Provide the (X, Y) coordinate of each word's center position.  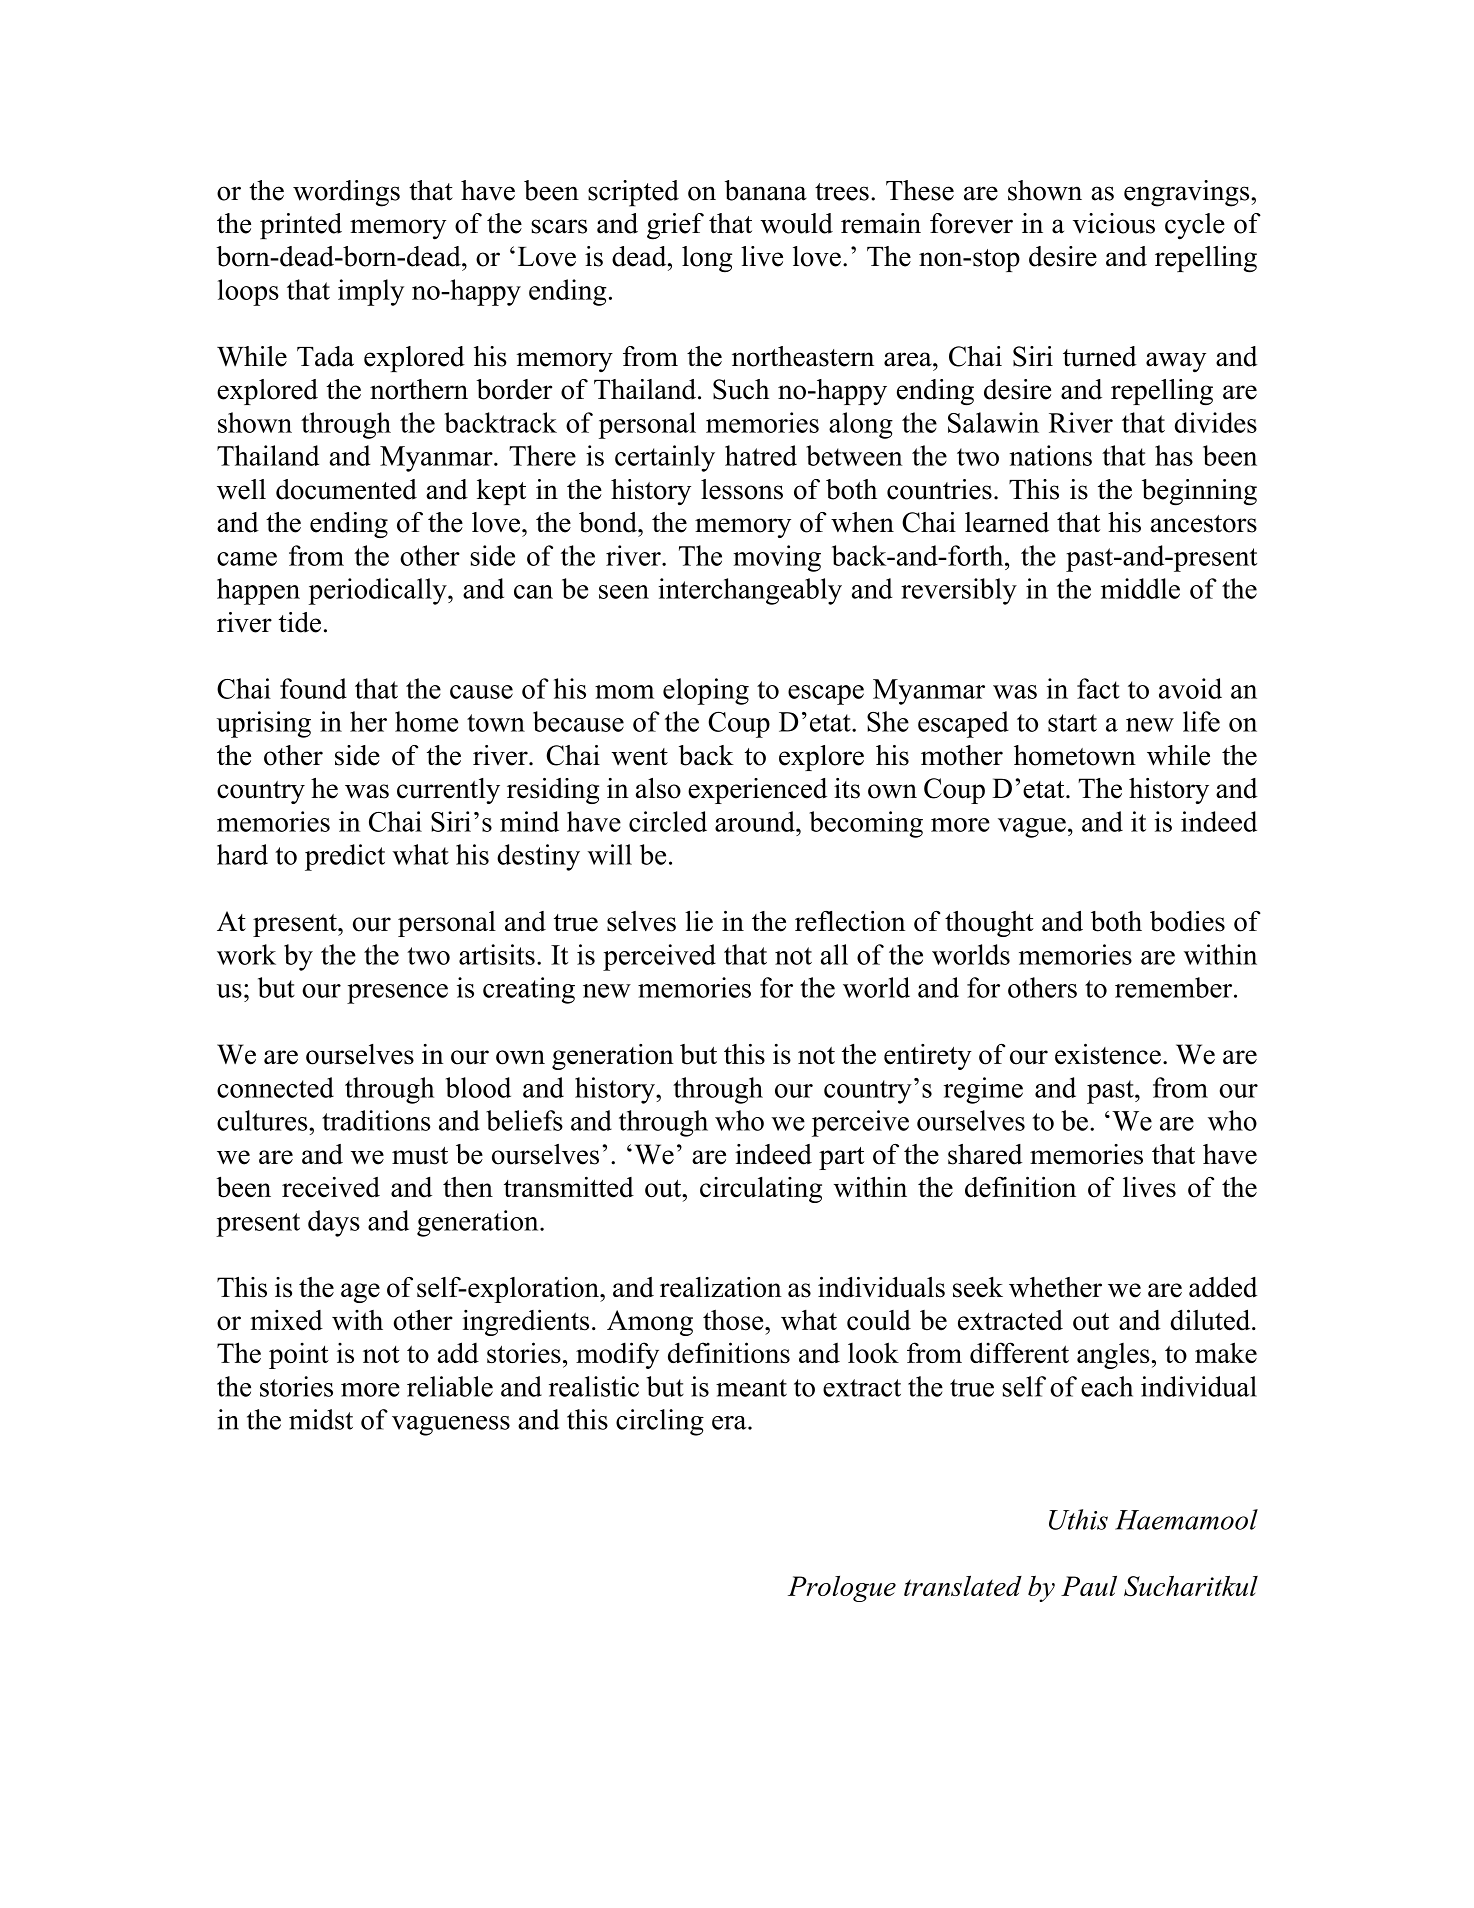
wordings (346, 193)
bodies (1187, 921)
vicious (1114, 223)
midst (321, 1419)
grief (675, 226)
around (756, 821)
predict (345, 857)
